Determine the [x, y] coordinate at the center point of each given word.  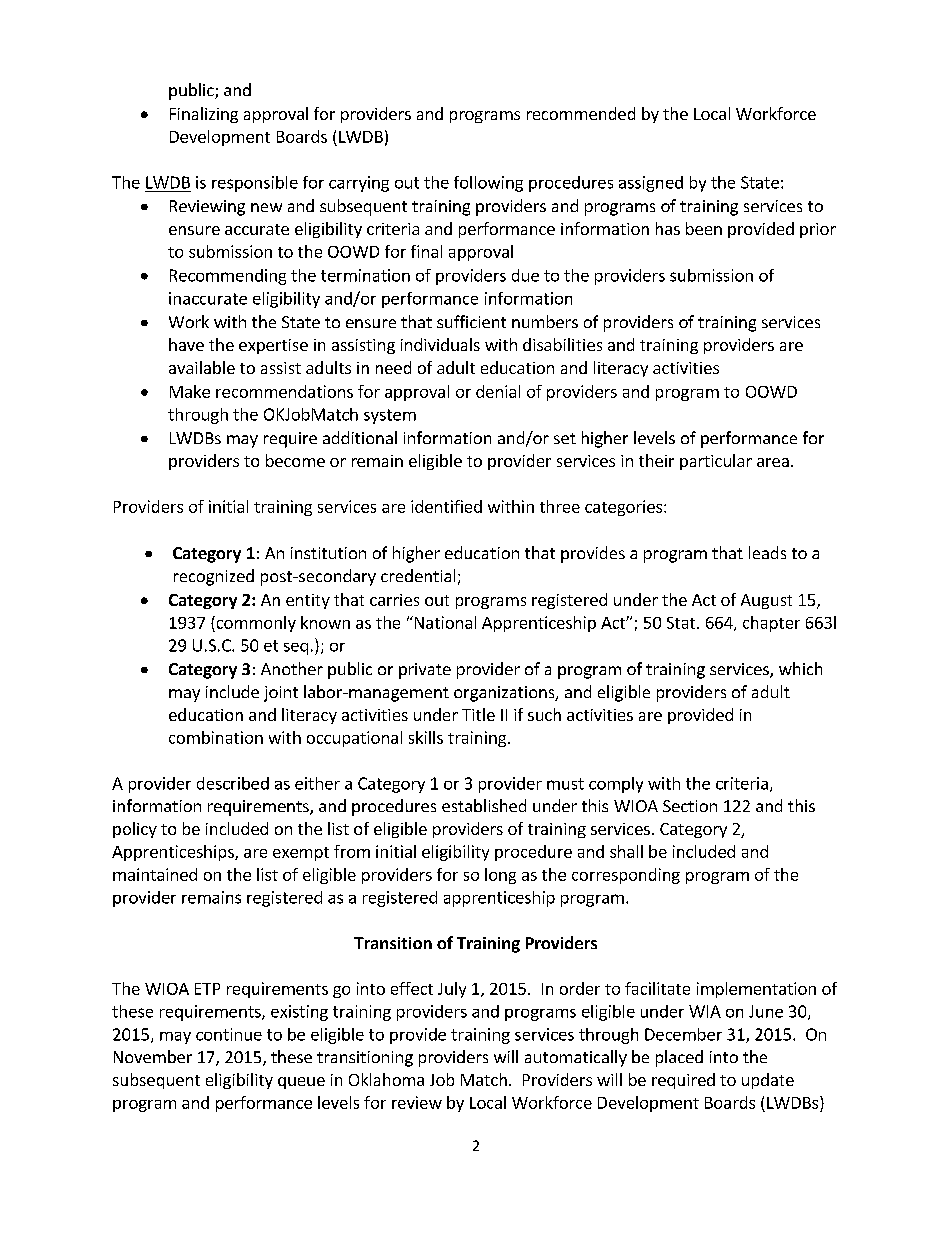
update [768, 1081]
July [452, 990]
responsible [255, 184]
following [488, 184]
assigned [651, 184]
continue [229, 1034]
